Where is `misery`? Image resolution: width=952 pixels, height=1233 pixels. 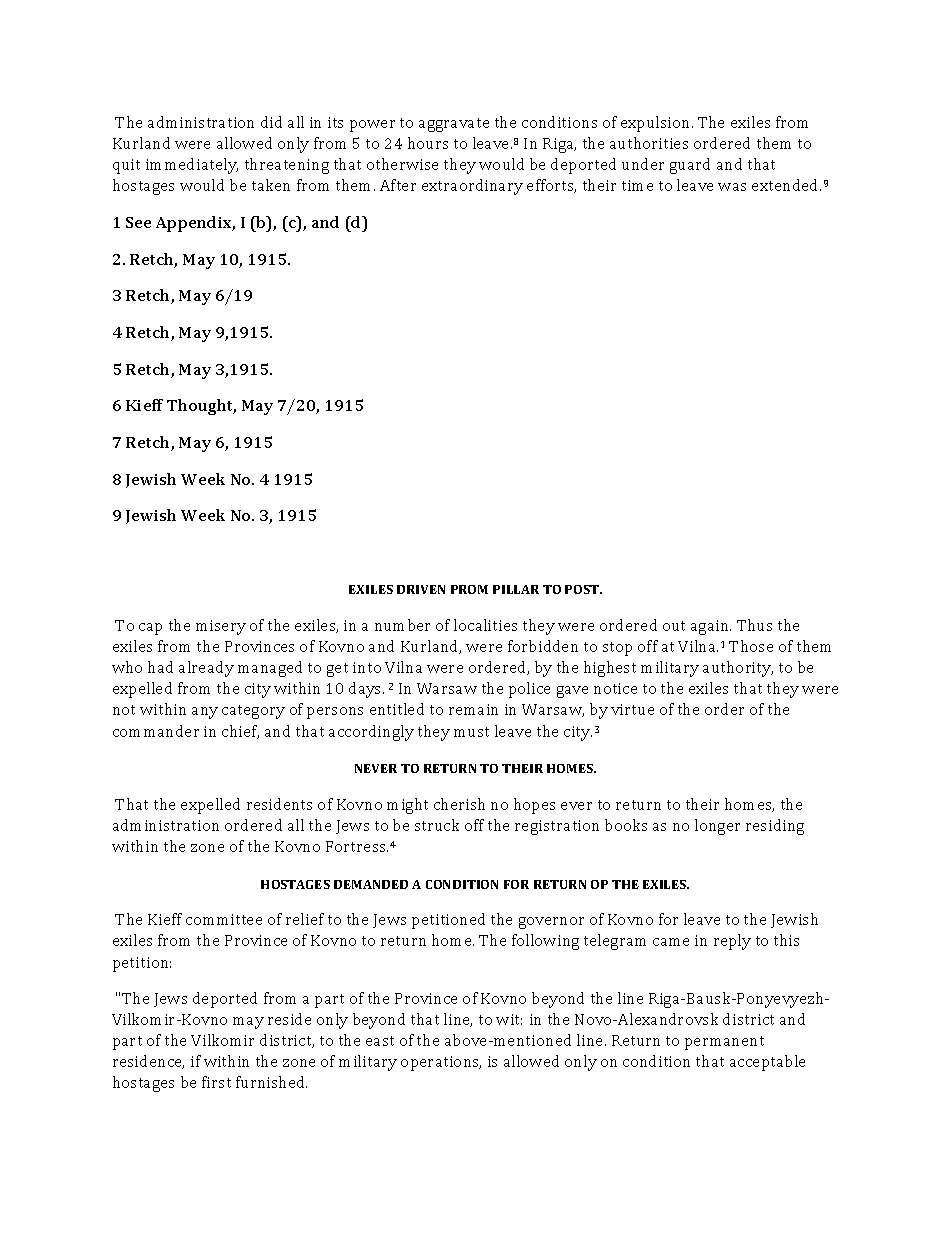 misery is located at coordinates (221, 627).
